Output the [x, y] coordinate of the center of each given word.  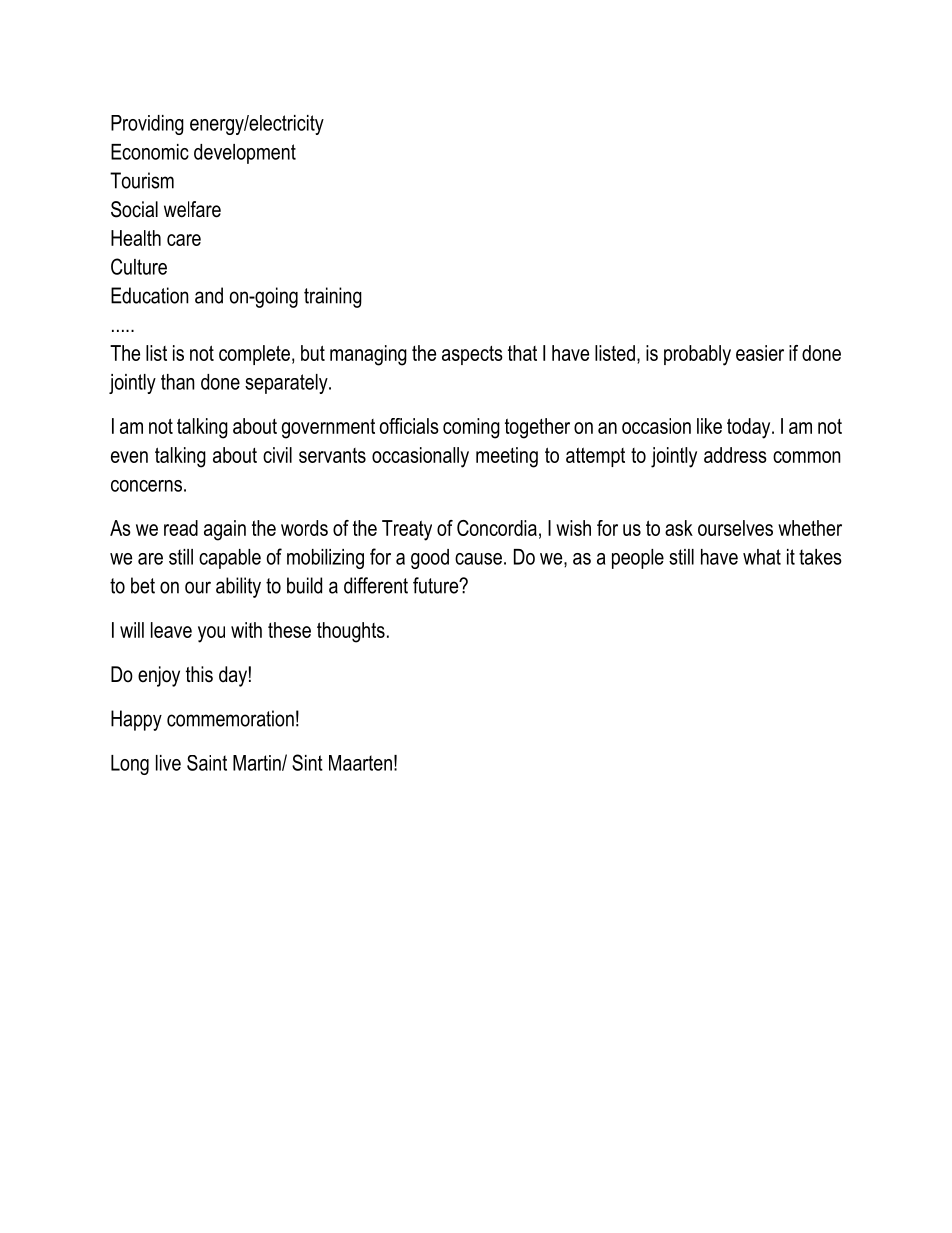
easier [760, 353]
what [762, 557]
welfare [192, 209]
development [245, 154]
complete [254, 355]
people [638, 559]
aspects [472, 355]
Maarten [360, 763]
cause [478, 559]
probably [697, 355]
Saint [207, 763]
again [225, 530]
